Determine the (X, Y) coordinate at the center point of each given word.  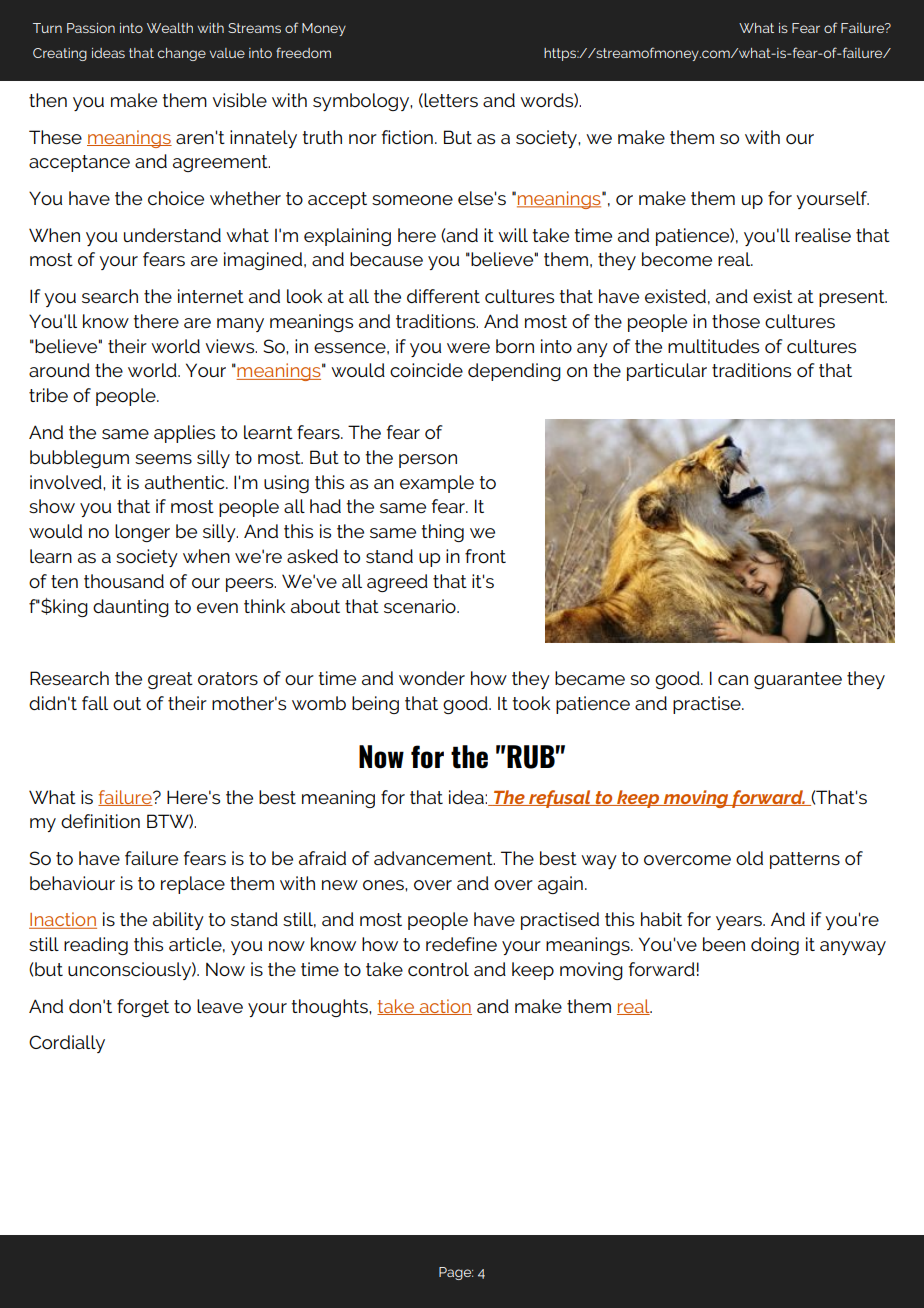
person (428, 461)
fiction (407, 137)
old (749, 858)
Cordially (67, 1044)
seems (163, 459)
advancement (434, 858)
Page (456, 1273)
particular (667, 372)
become (677, 259)
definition (100, 821)
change (182, 54)
